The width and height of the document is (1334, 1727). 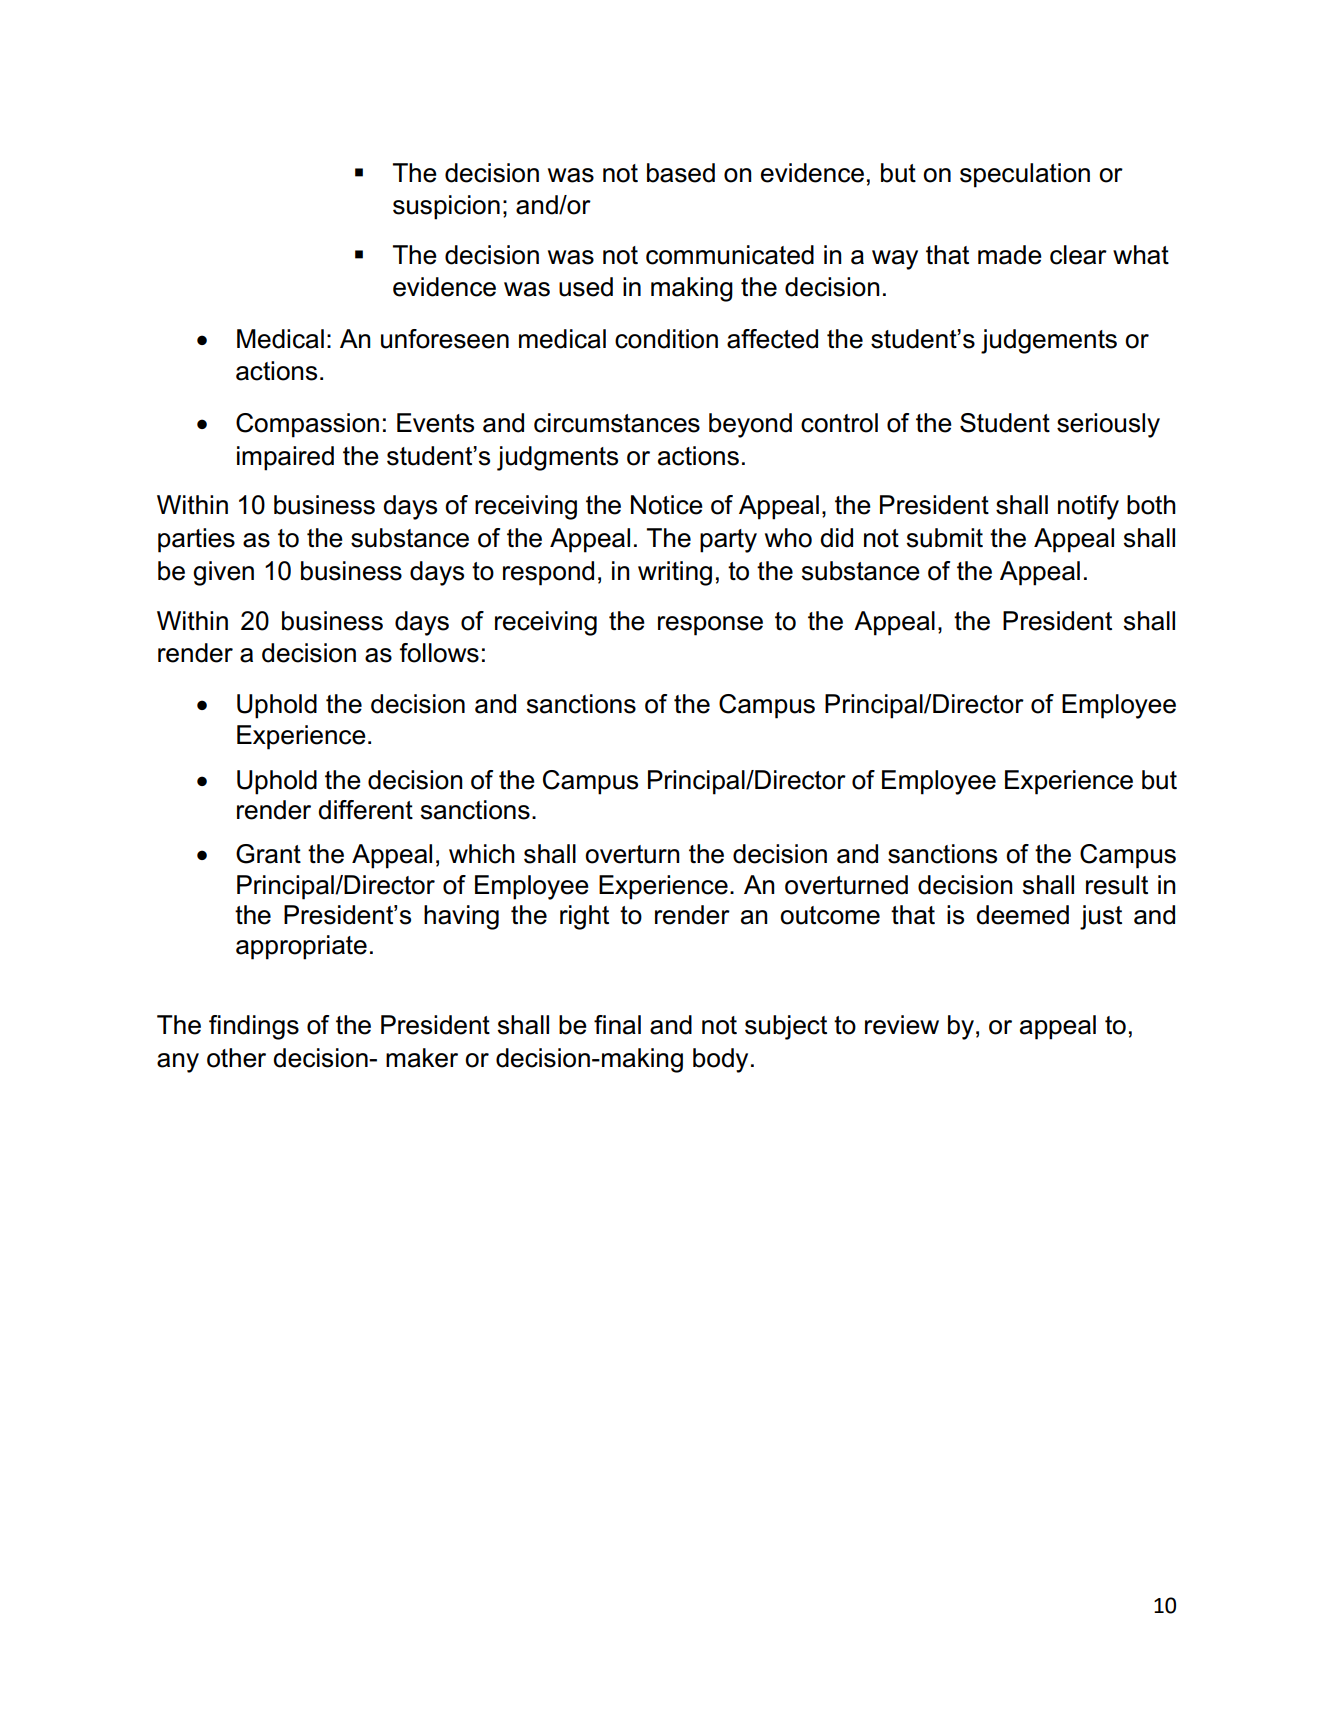 I want to click on speculation, so click(x=1025, y=175).
